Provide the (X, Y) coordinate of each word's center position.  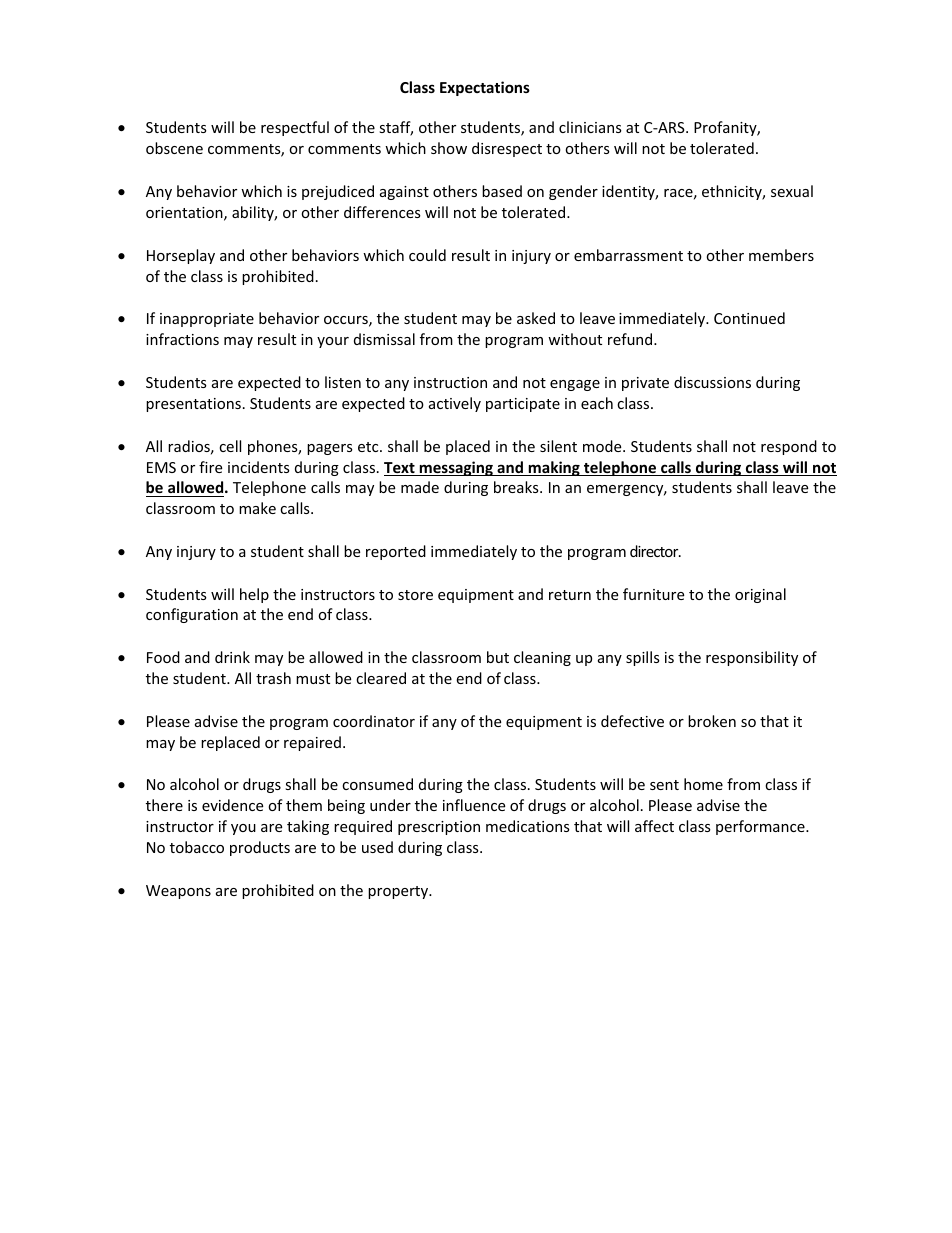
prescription (439, 828)
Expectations (485, 88)
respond (789, 447)
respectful (295, 128)
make (257, 508)
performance (761, 827)
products (260, 848)
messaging (456, 468)
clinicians (590, 127)
